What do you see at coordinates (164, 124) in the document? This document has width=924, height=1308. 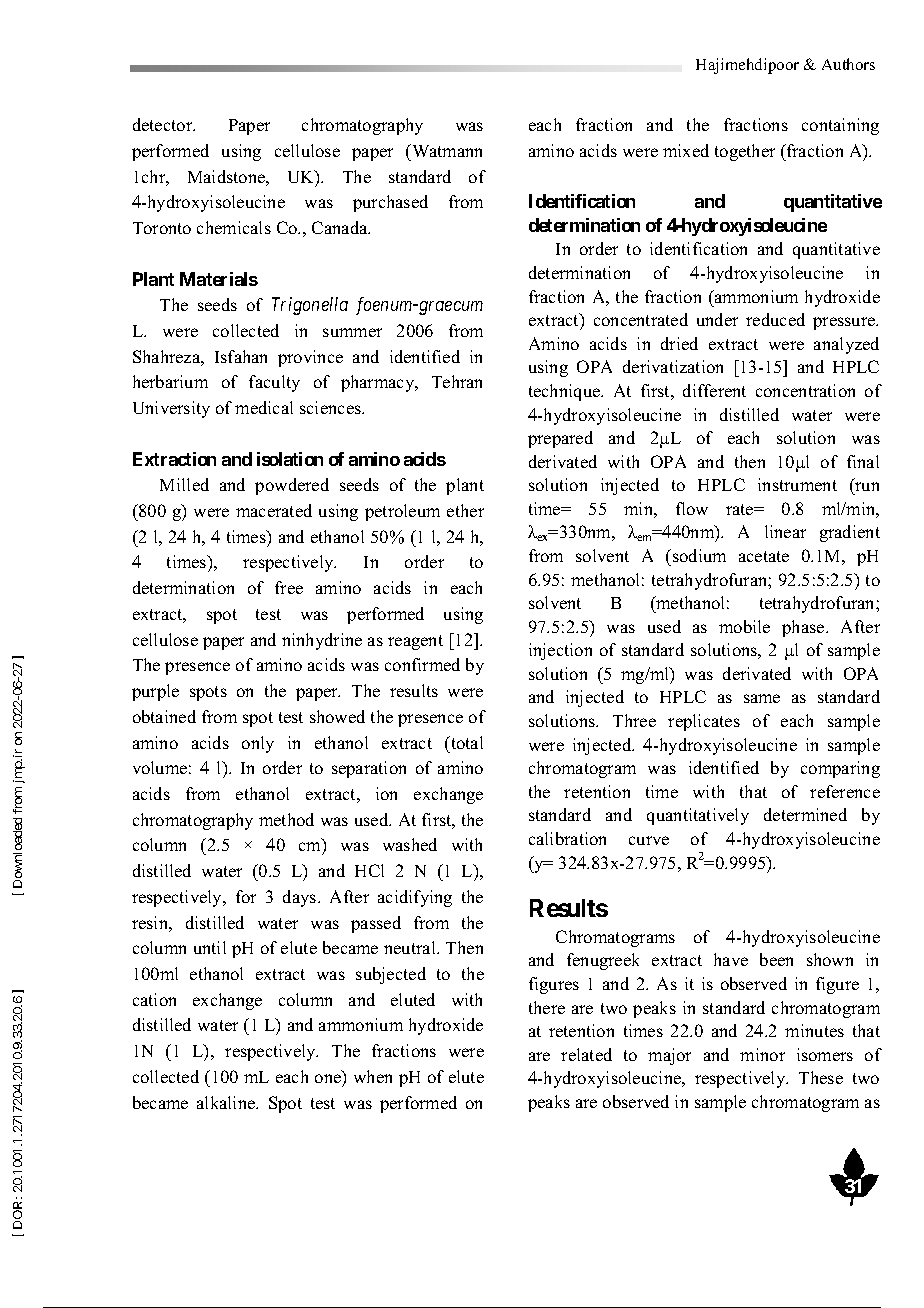 I see `detector` at bounding box center [164, 124].
